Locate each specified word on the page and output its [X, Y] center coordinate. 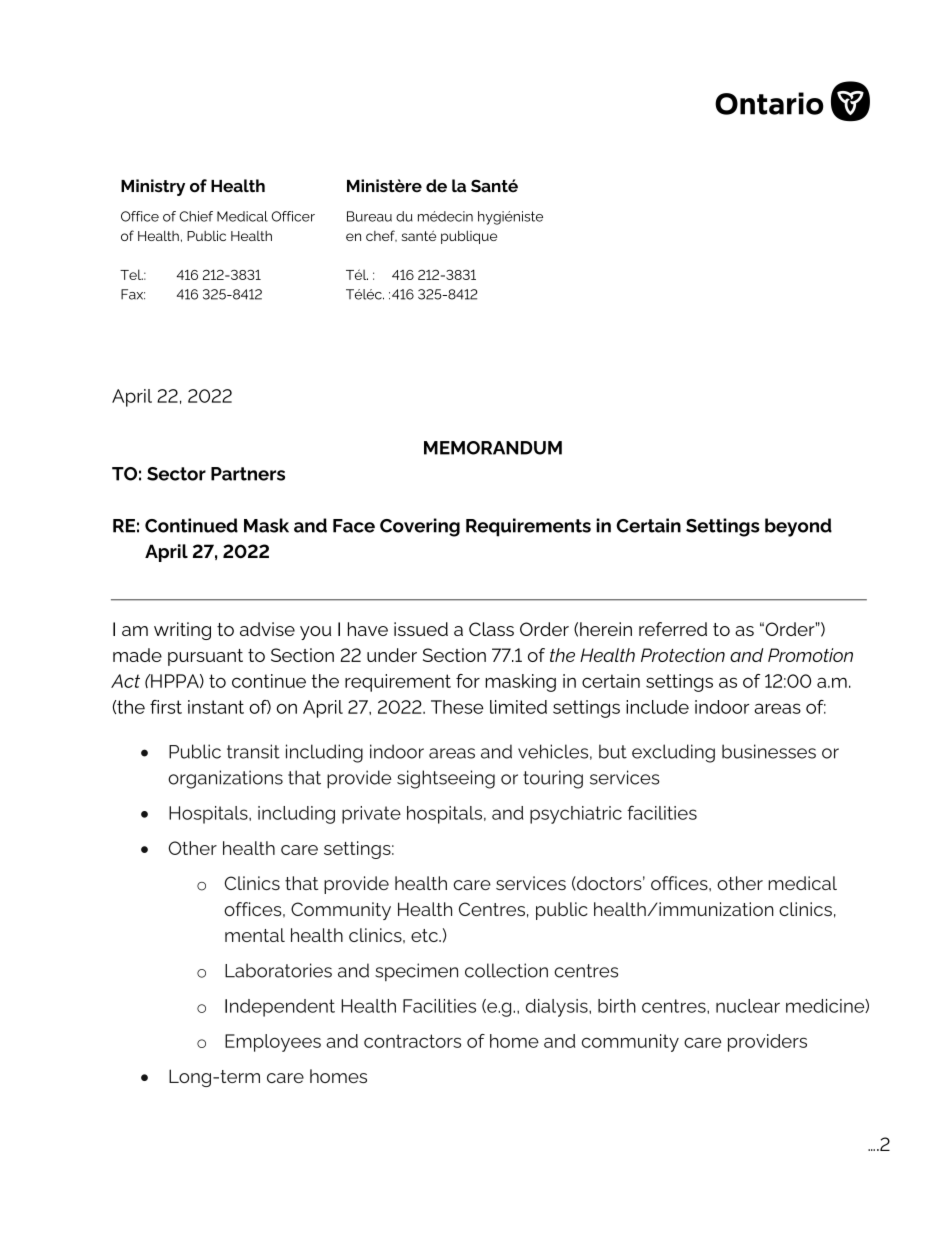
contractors [412, 1041]
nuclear [748, 1006]
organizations [225, 779]
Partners [248, 474]
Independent [280, 1008]
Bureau [369, 216]
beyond [798, 527]
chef [381, 236]
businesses [769, 751]
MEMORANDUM [493, 448]
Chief [196, 216]
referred [673, 629]
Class [491, 629]
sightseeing [446, 779]
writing [182, 631]
